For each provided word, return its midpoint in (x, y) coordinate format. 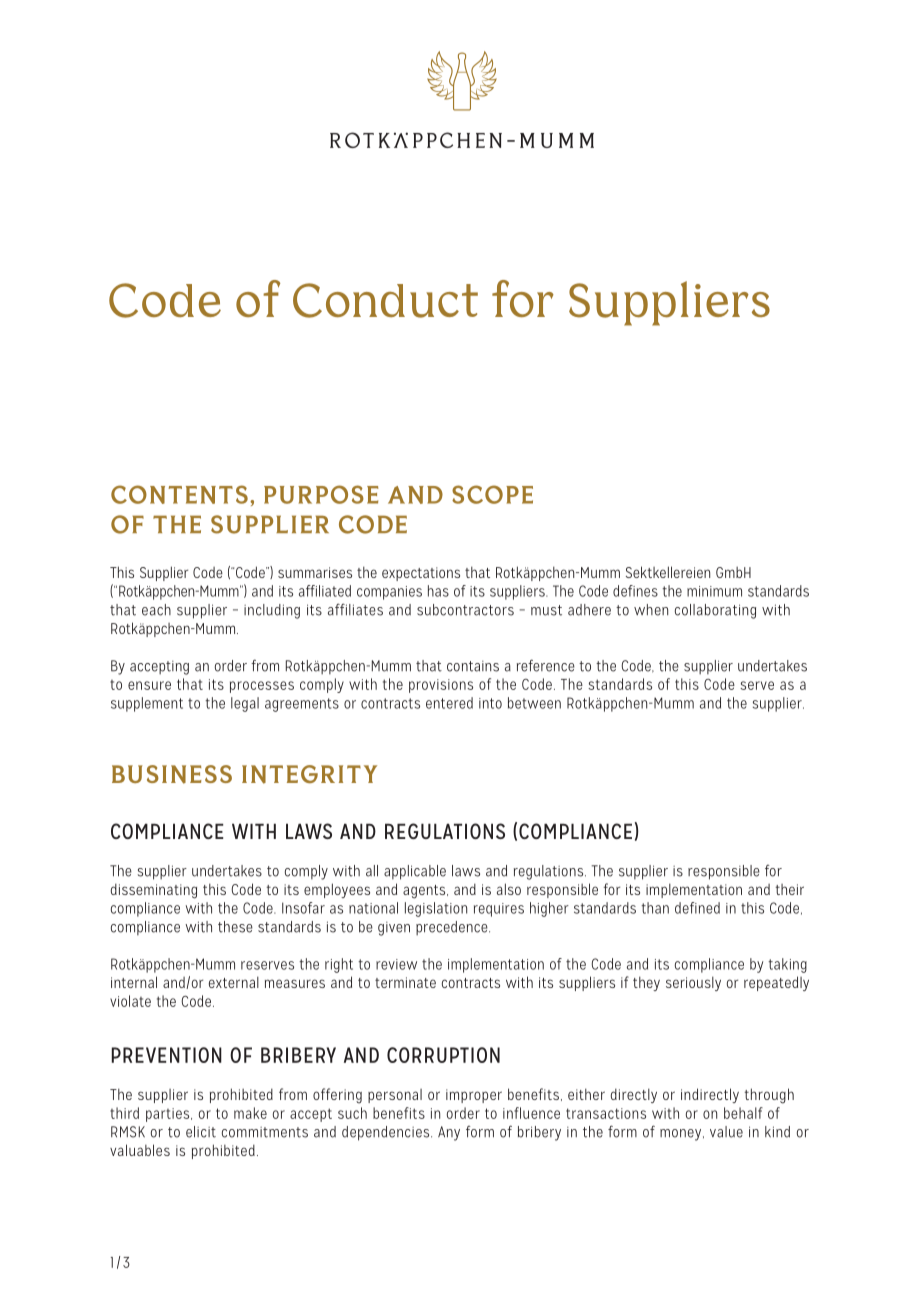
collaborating (715, 611)
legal (245, 704)
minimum (714, 591)
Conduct (385, 300)
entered (449, 703)
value (726, 1132)
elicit (201, 1132)
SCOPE (492, 494)
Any (449, 1133)
